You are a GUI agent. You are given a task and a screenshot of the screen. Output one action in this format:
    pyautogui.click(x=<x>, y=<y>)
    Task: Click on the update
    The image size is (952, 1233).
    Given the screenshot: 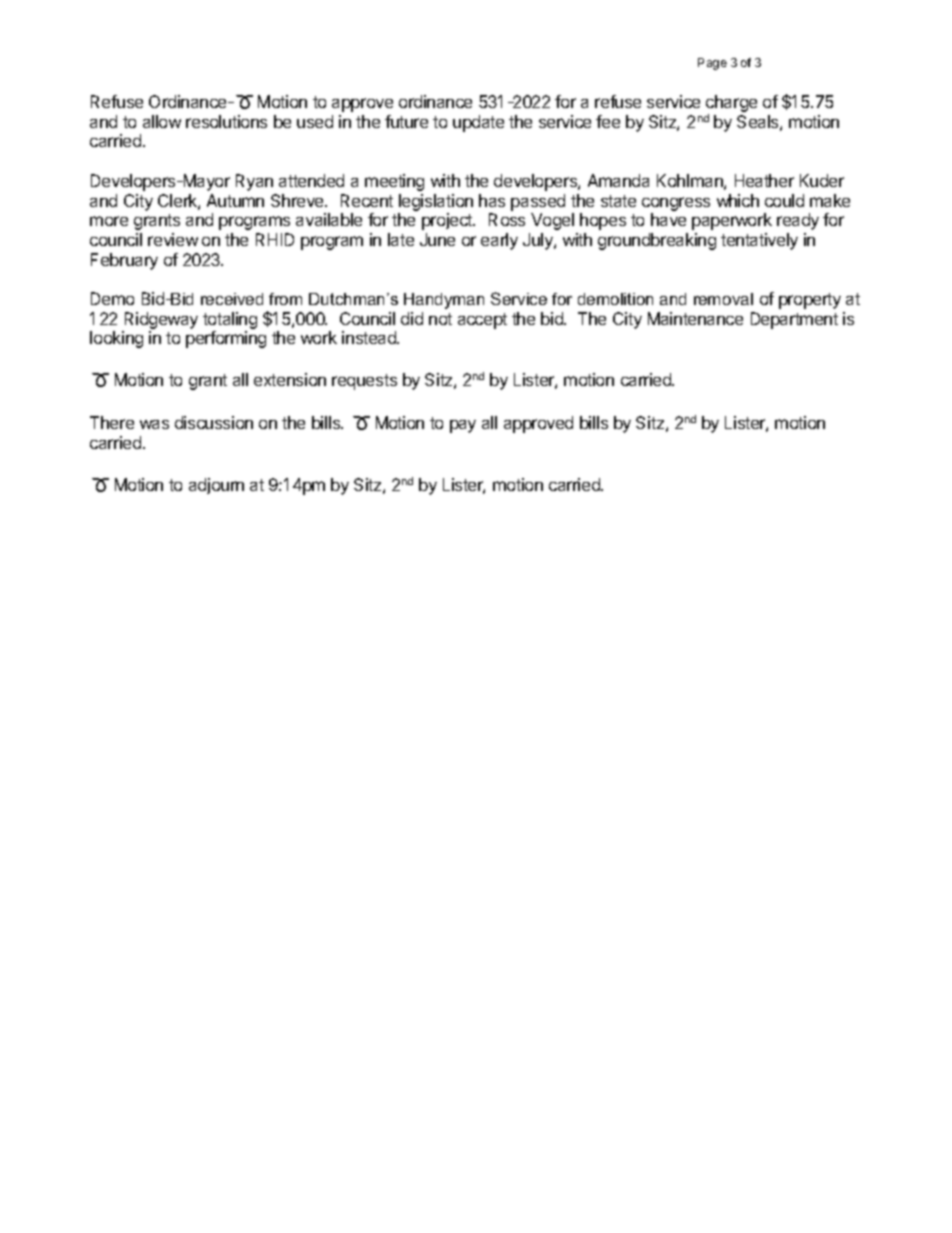 What is the action you would take?
    pyautogui.click(x=478, y=123)
